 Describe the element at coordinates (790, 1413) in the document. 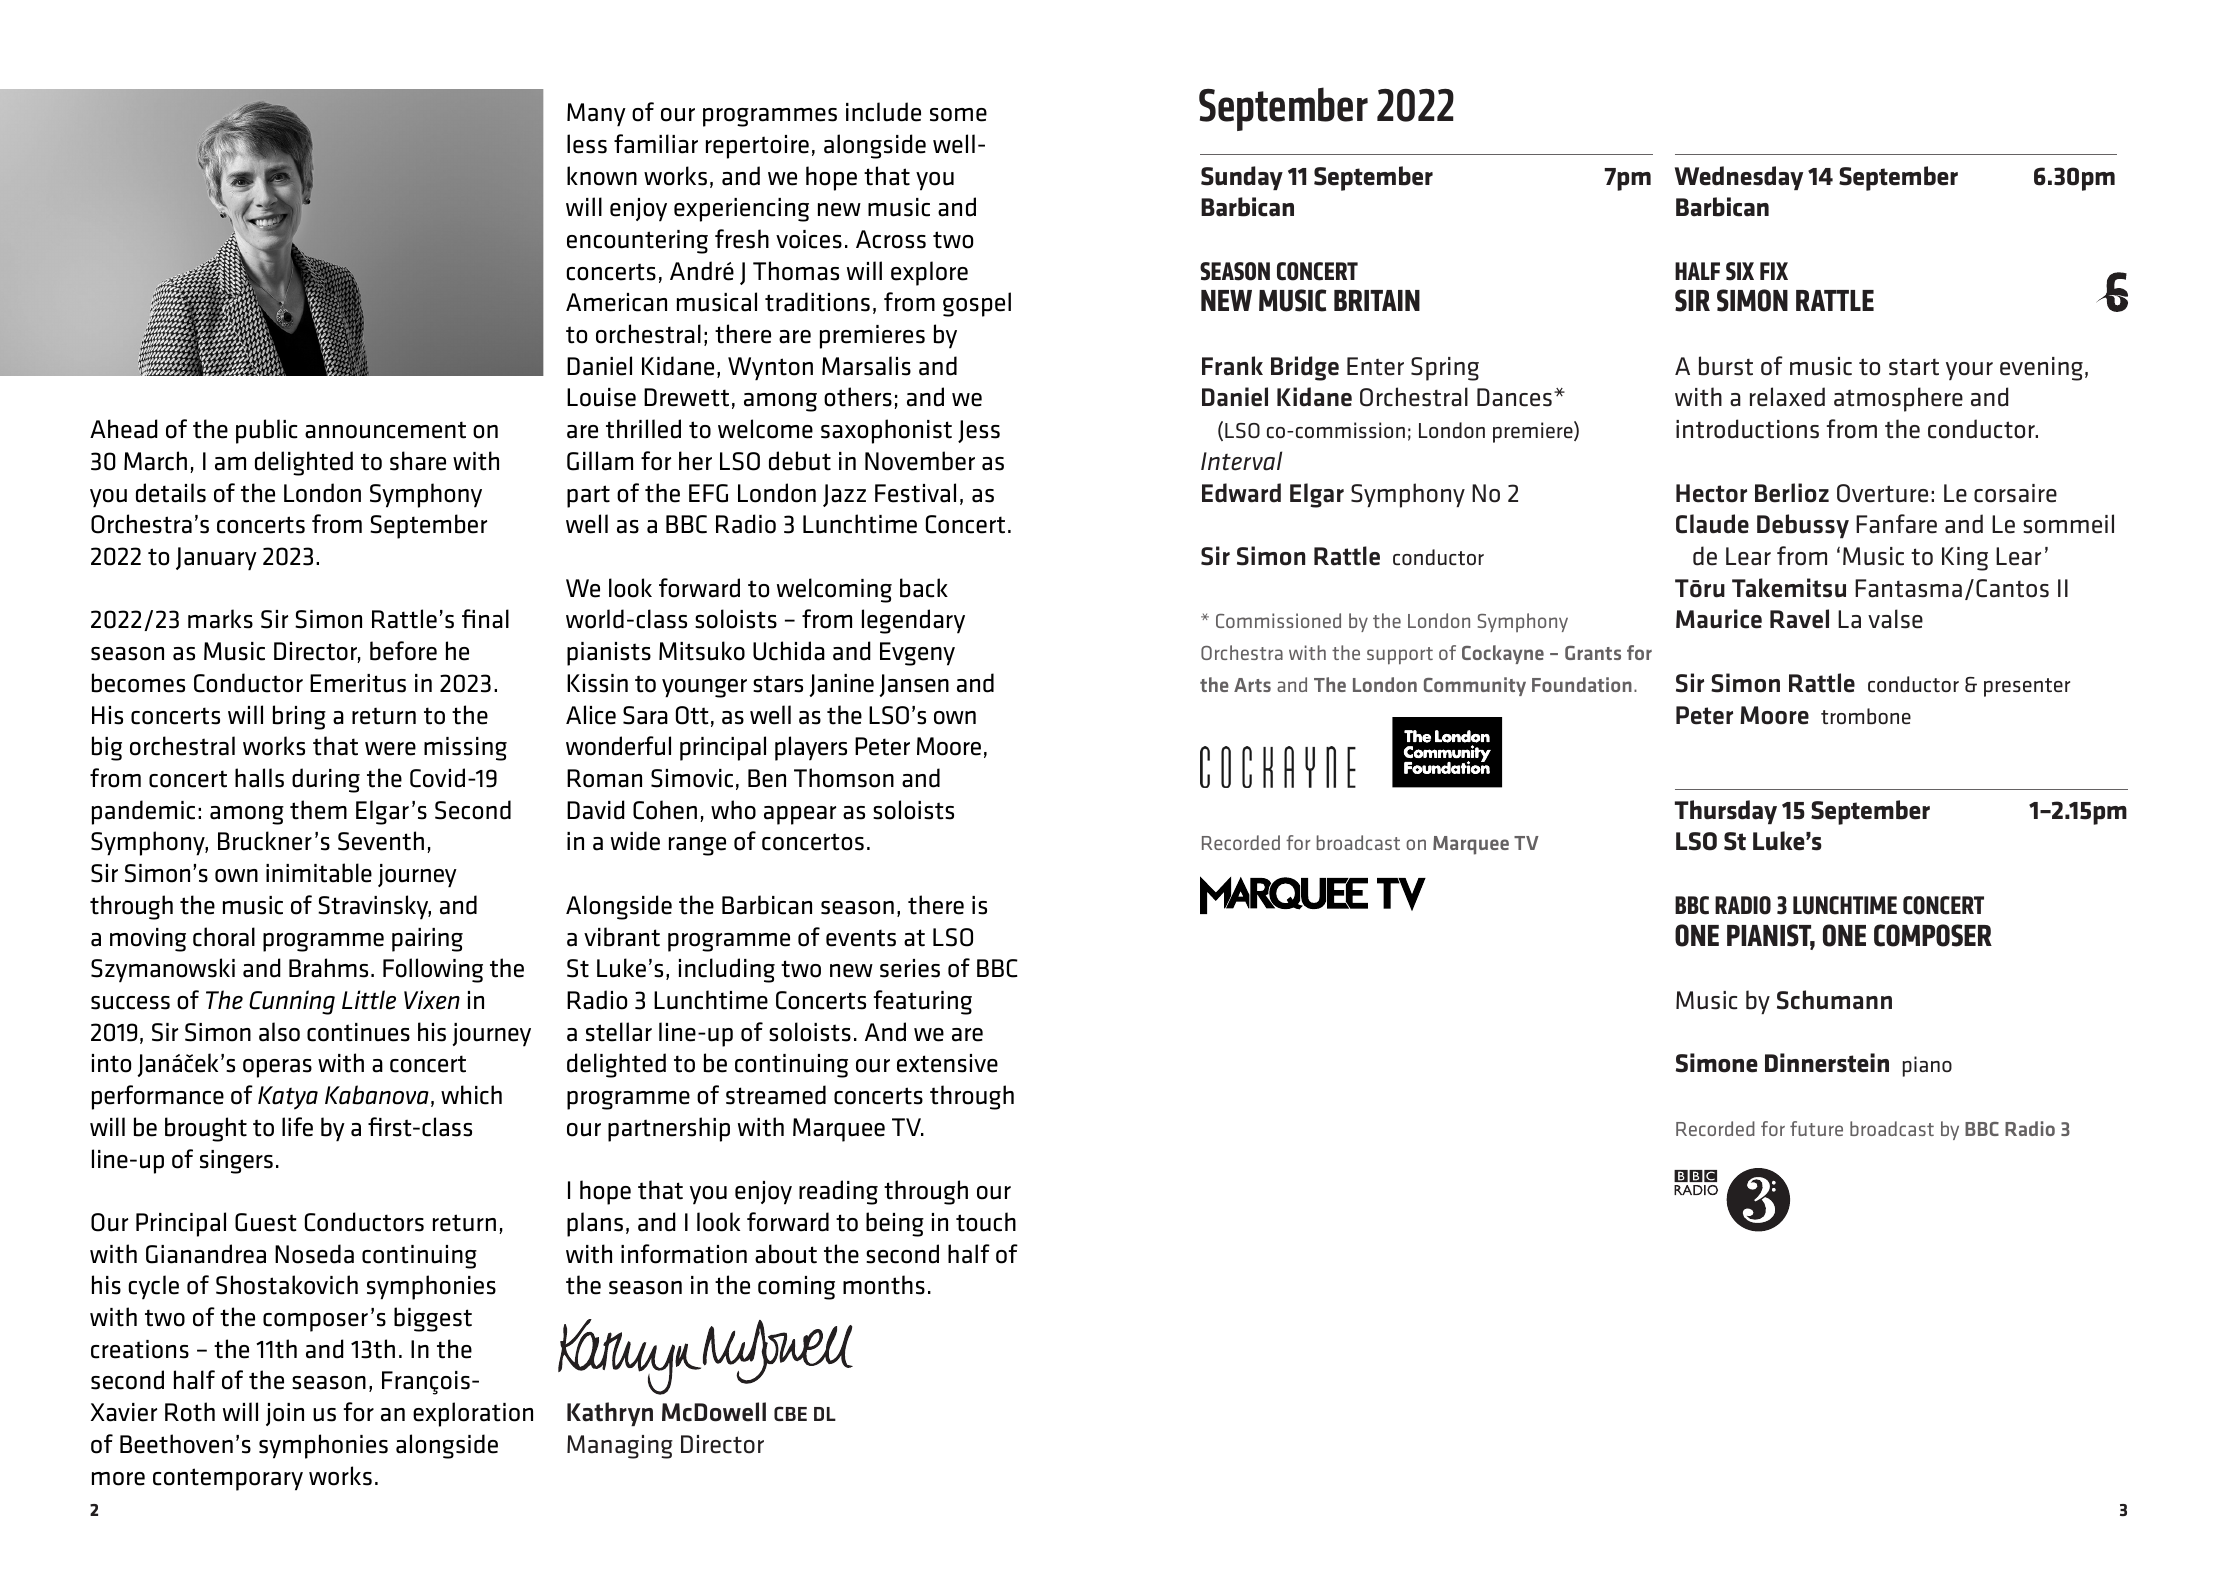

I see `CBE` at that location.
